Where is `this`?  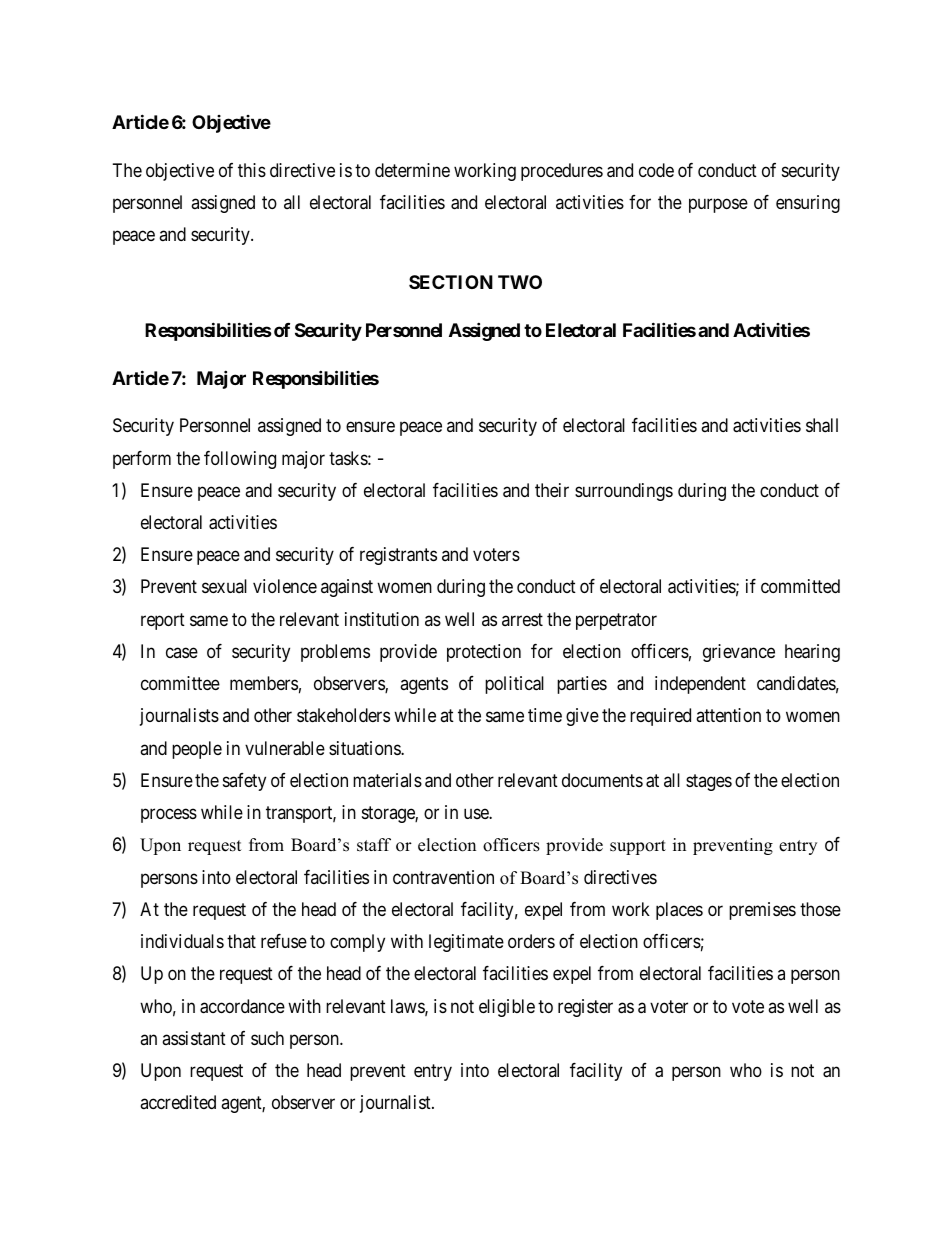
this is located at coordinates (252, 170).
